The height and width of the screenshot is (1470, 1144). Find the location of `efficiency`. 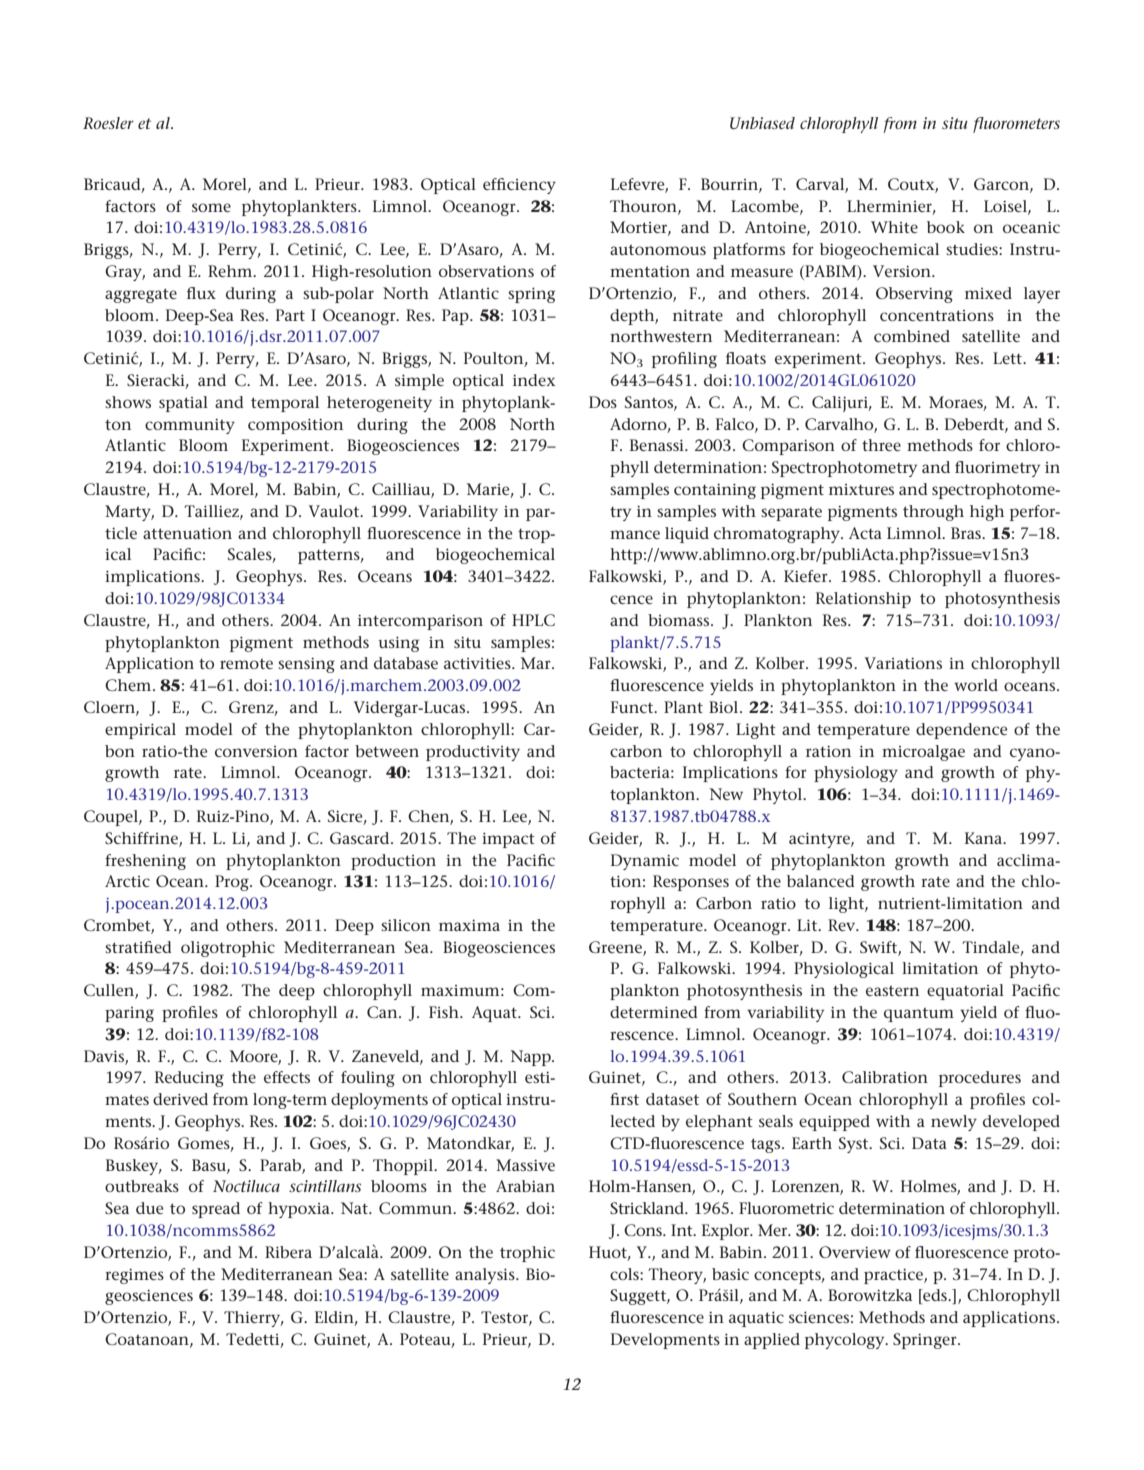

efficiency is located at coordinates (519, 186).
